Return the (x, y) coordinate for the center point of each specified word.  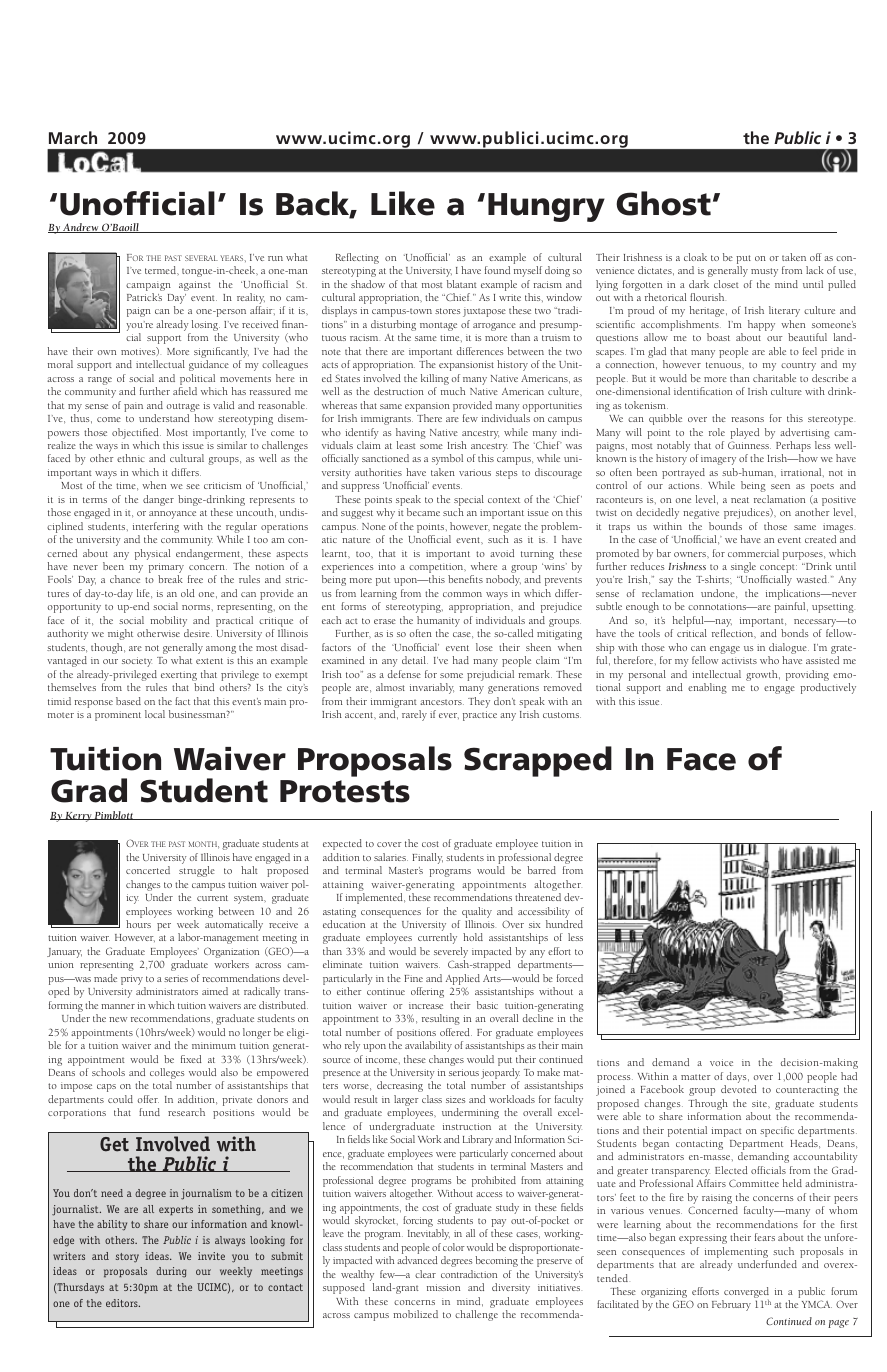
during (171, 1272)
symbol (447, 459)
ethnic (130, 458)
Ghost (663, 203)
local (155, 714)
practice (480, 716)
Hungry (546, 207)
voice (721, 1062)
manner (118, 1006)
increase (426, 1005)
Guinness (749, 445)
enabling (707, 688)
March (73, 137)
